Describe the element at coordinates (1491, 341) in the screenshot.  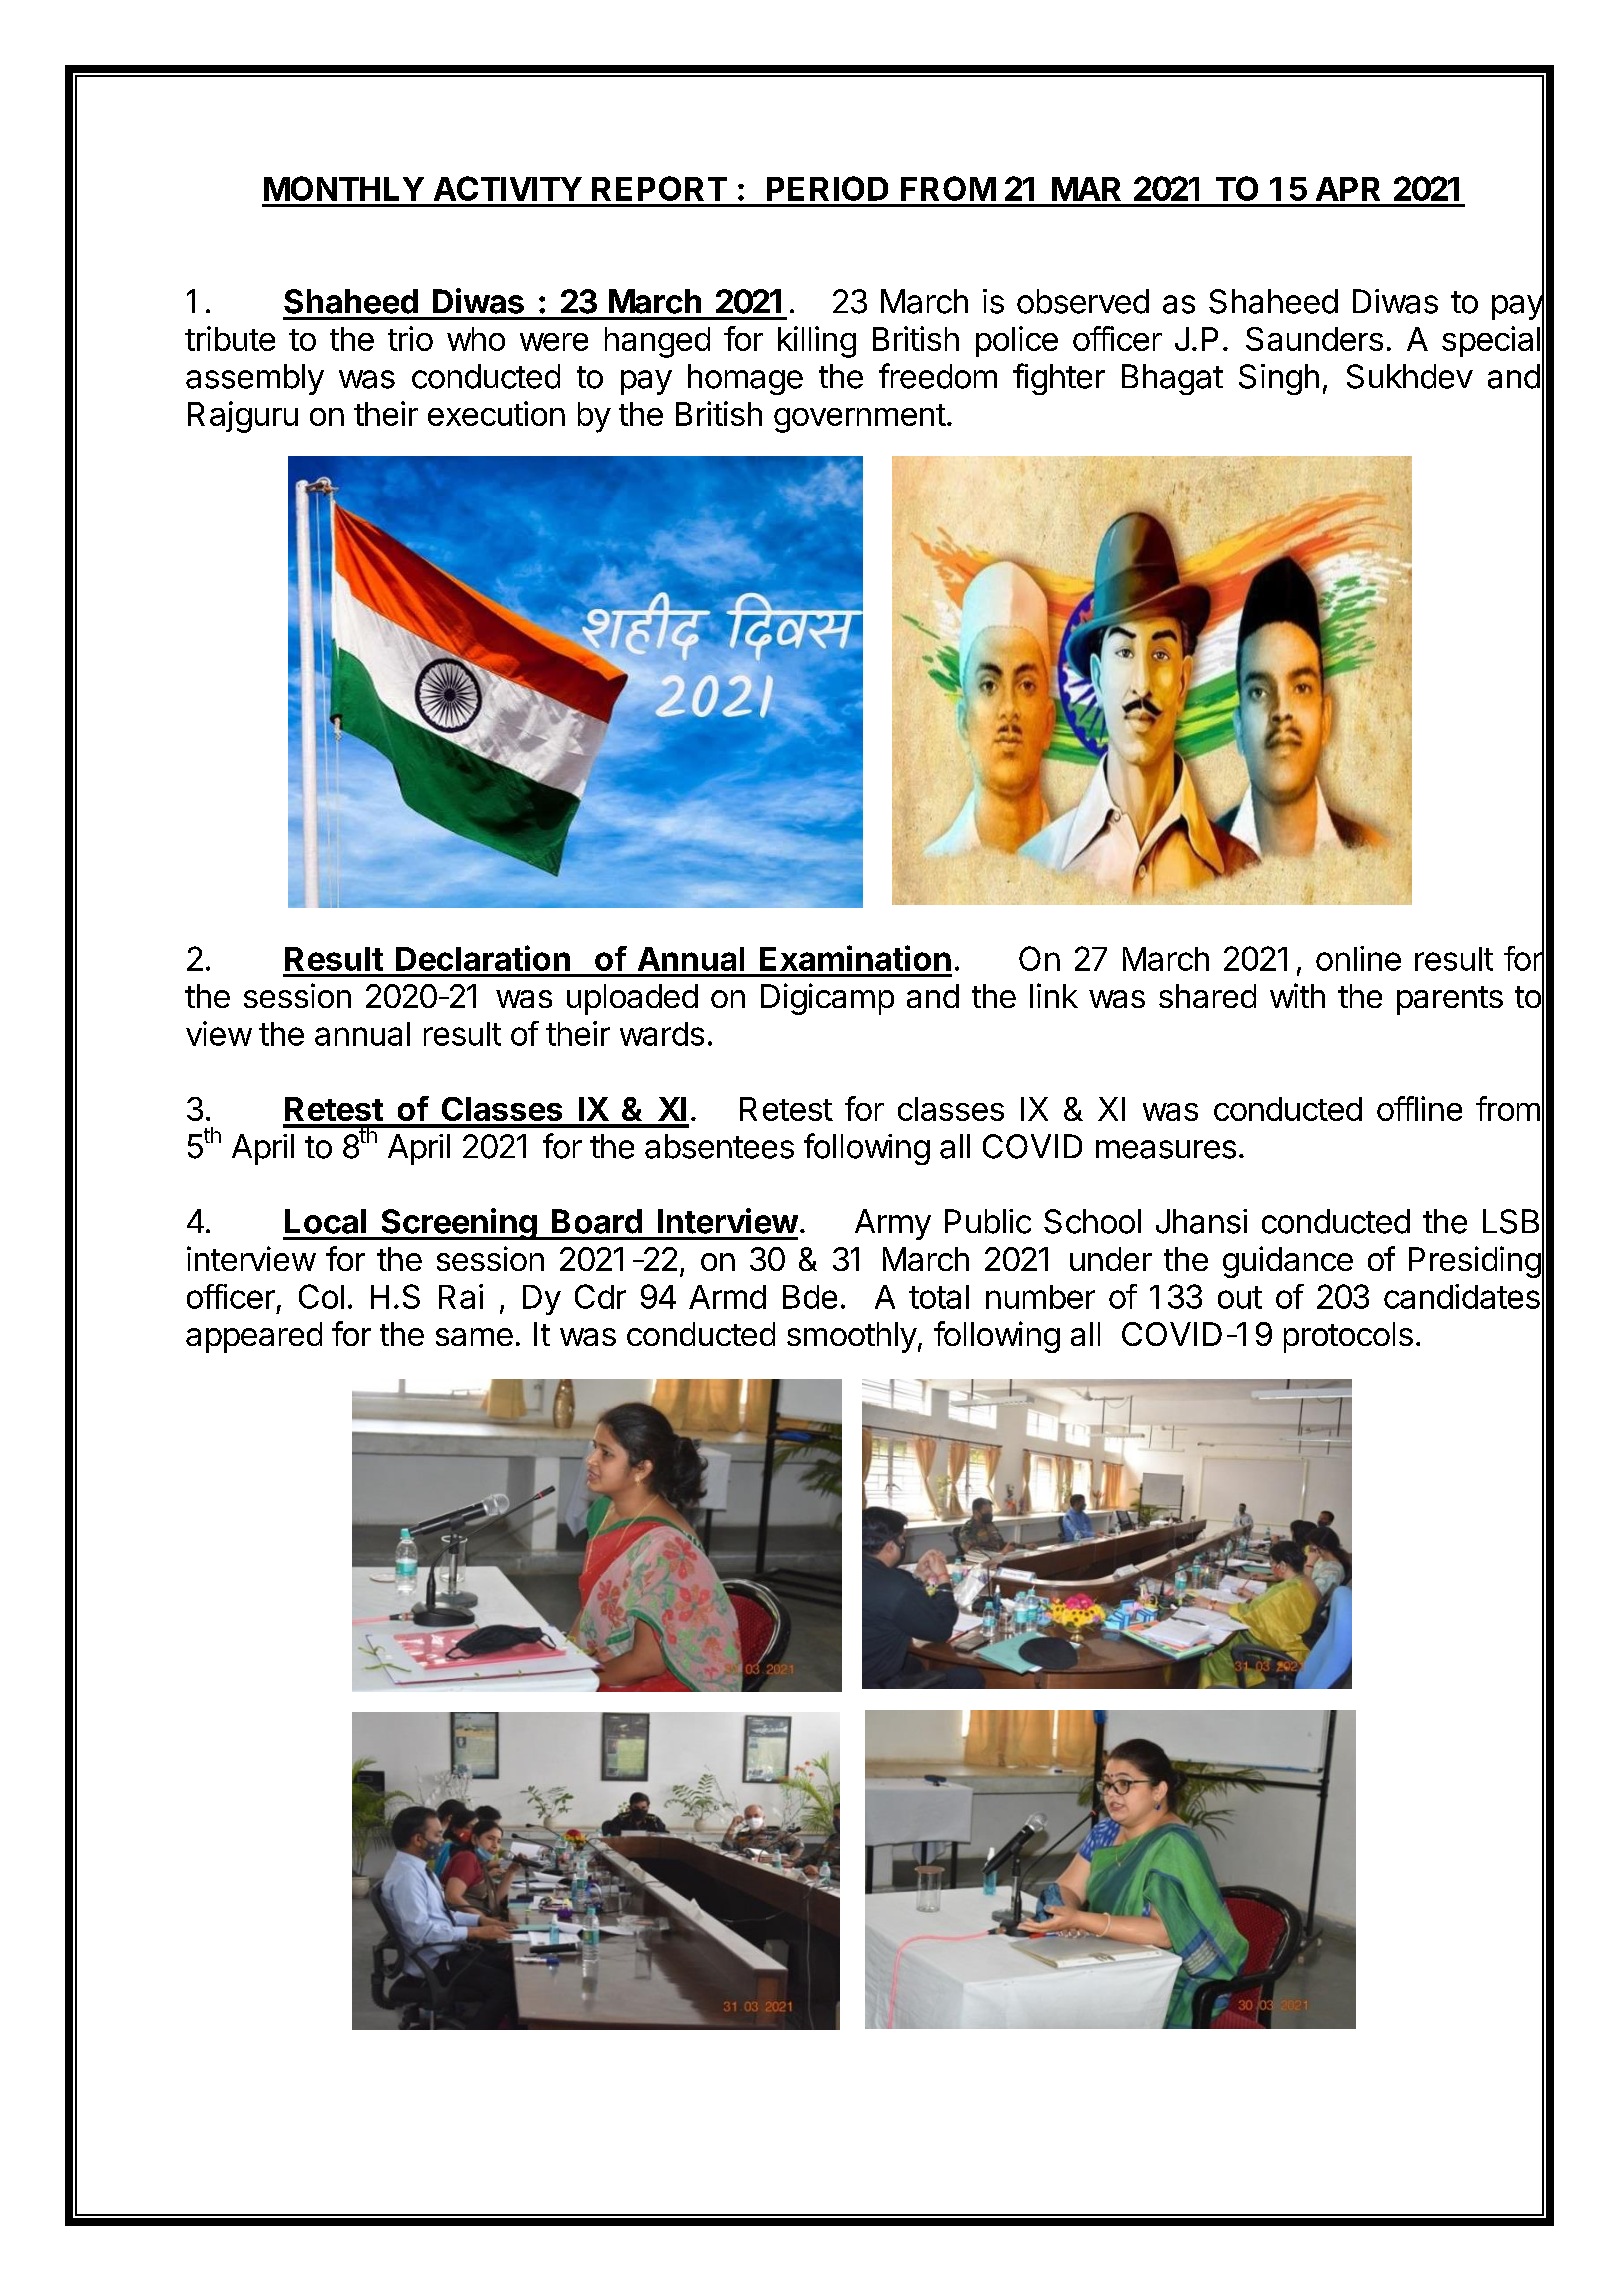
I see `special` at that location.
